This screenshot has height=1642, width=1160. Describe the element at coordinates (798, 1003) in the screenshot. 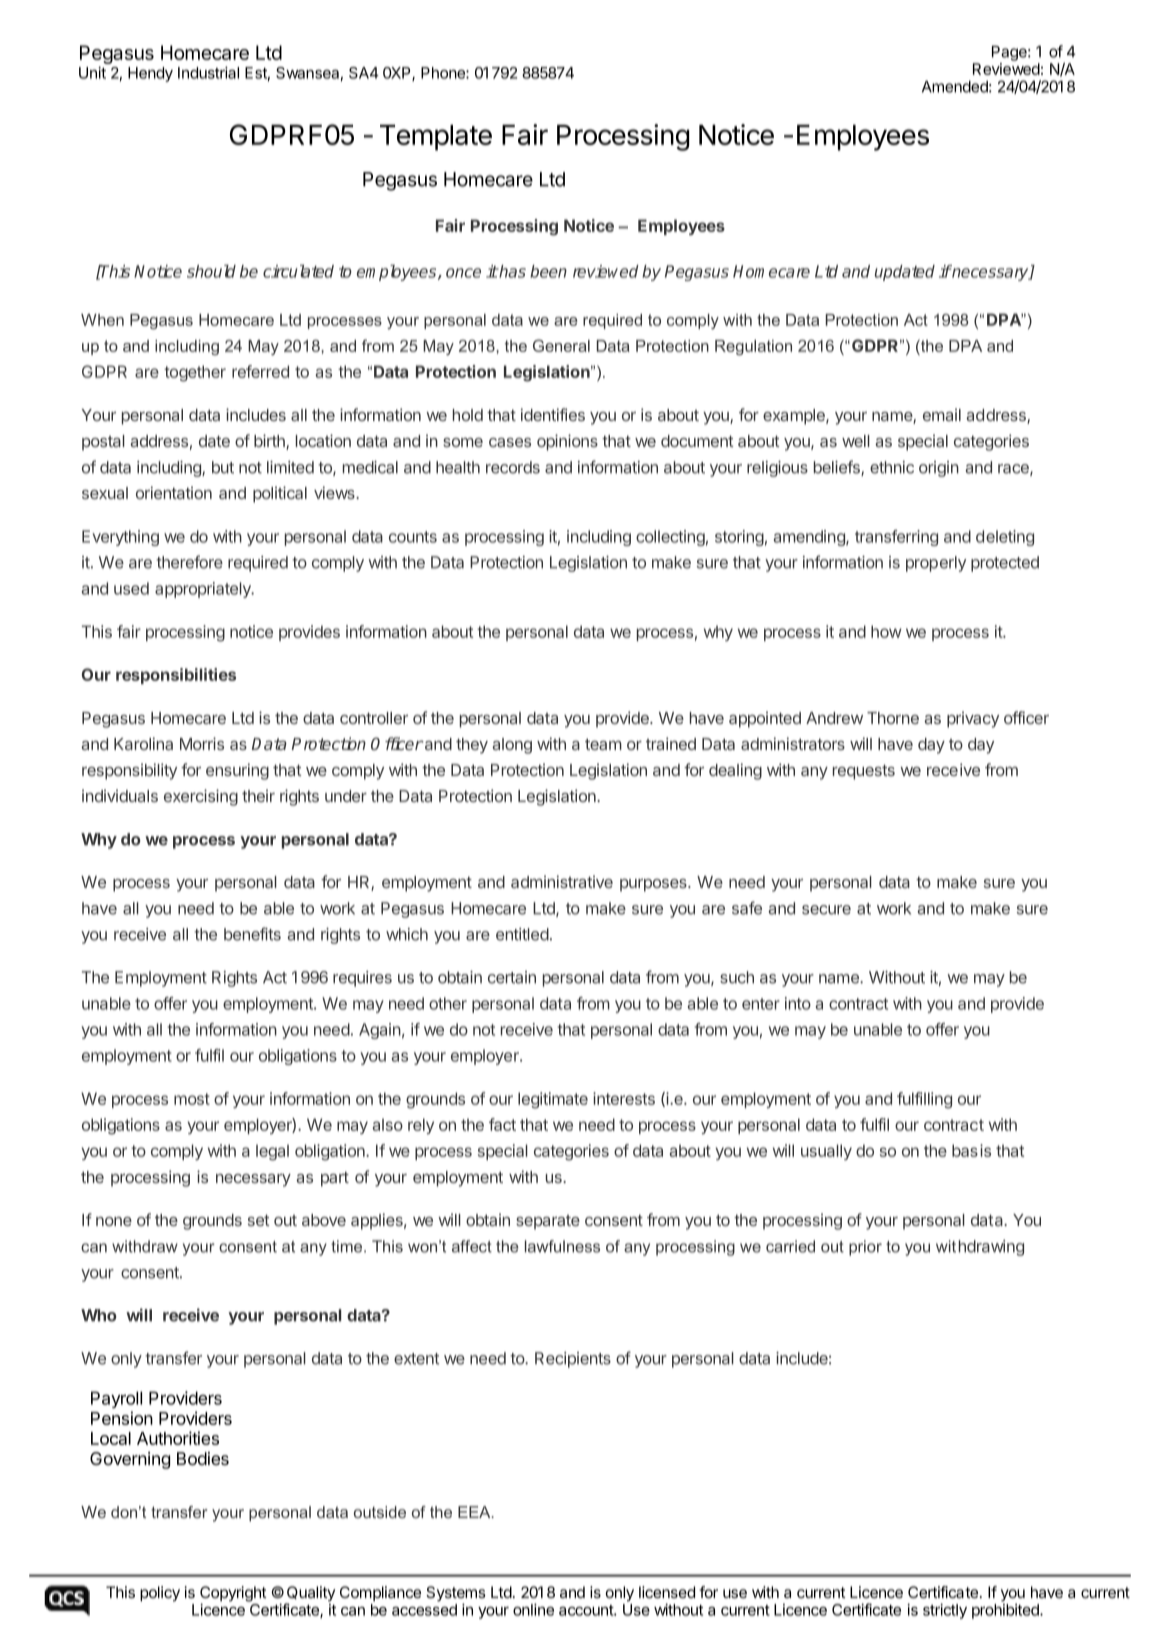

I see `into` at that location.
